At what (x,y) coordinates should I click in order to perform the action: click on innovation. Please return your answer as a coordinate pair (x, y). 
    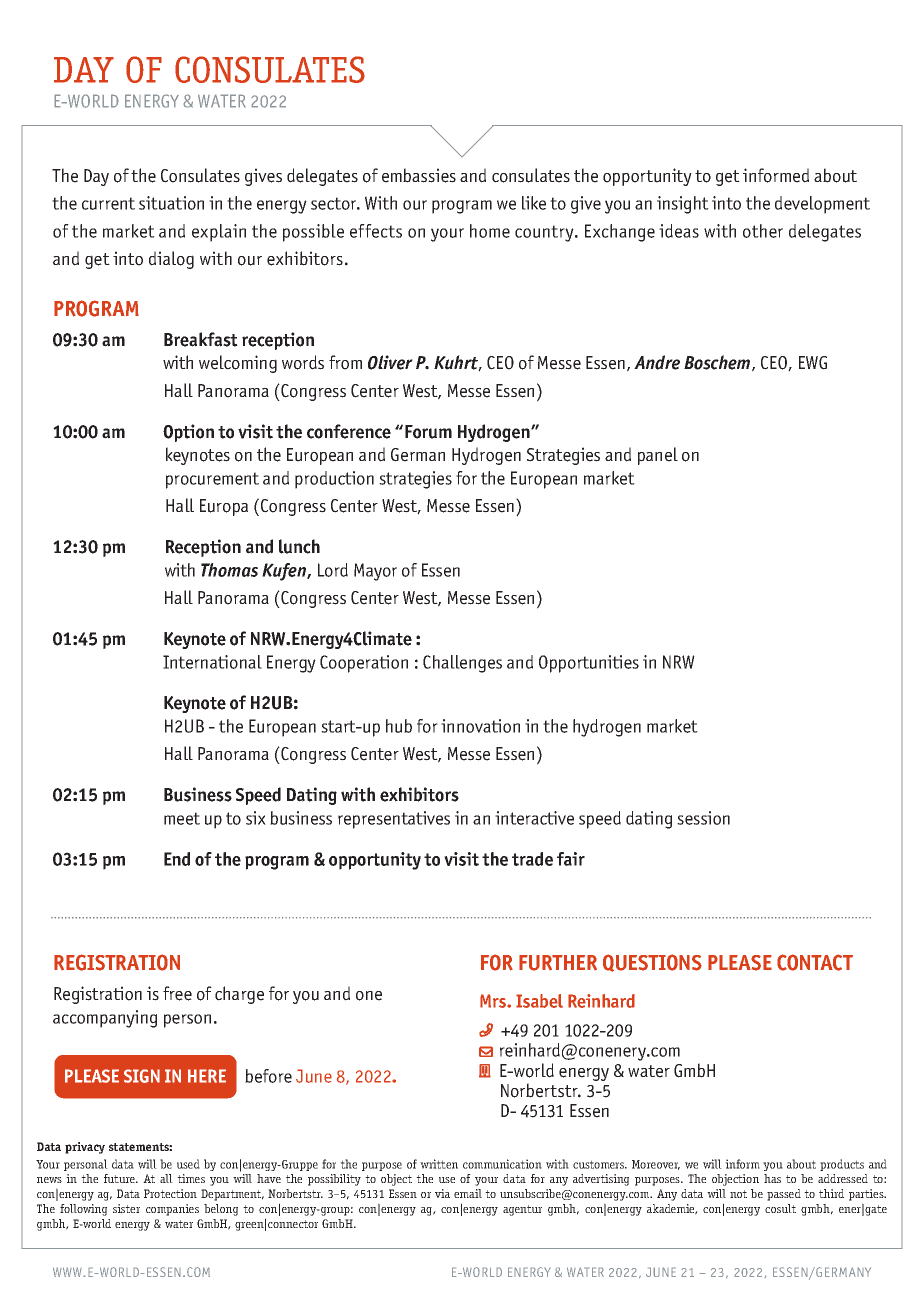
    Looking at the image, I should click on (480, 726).
